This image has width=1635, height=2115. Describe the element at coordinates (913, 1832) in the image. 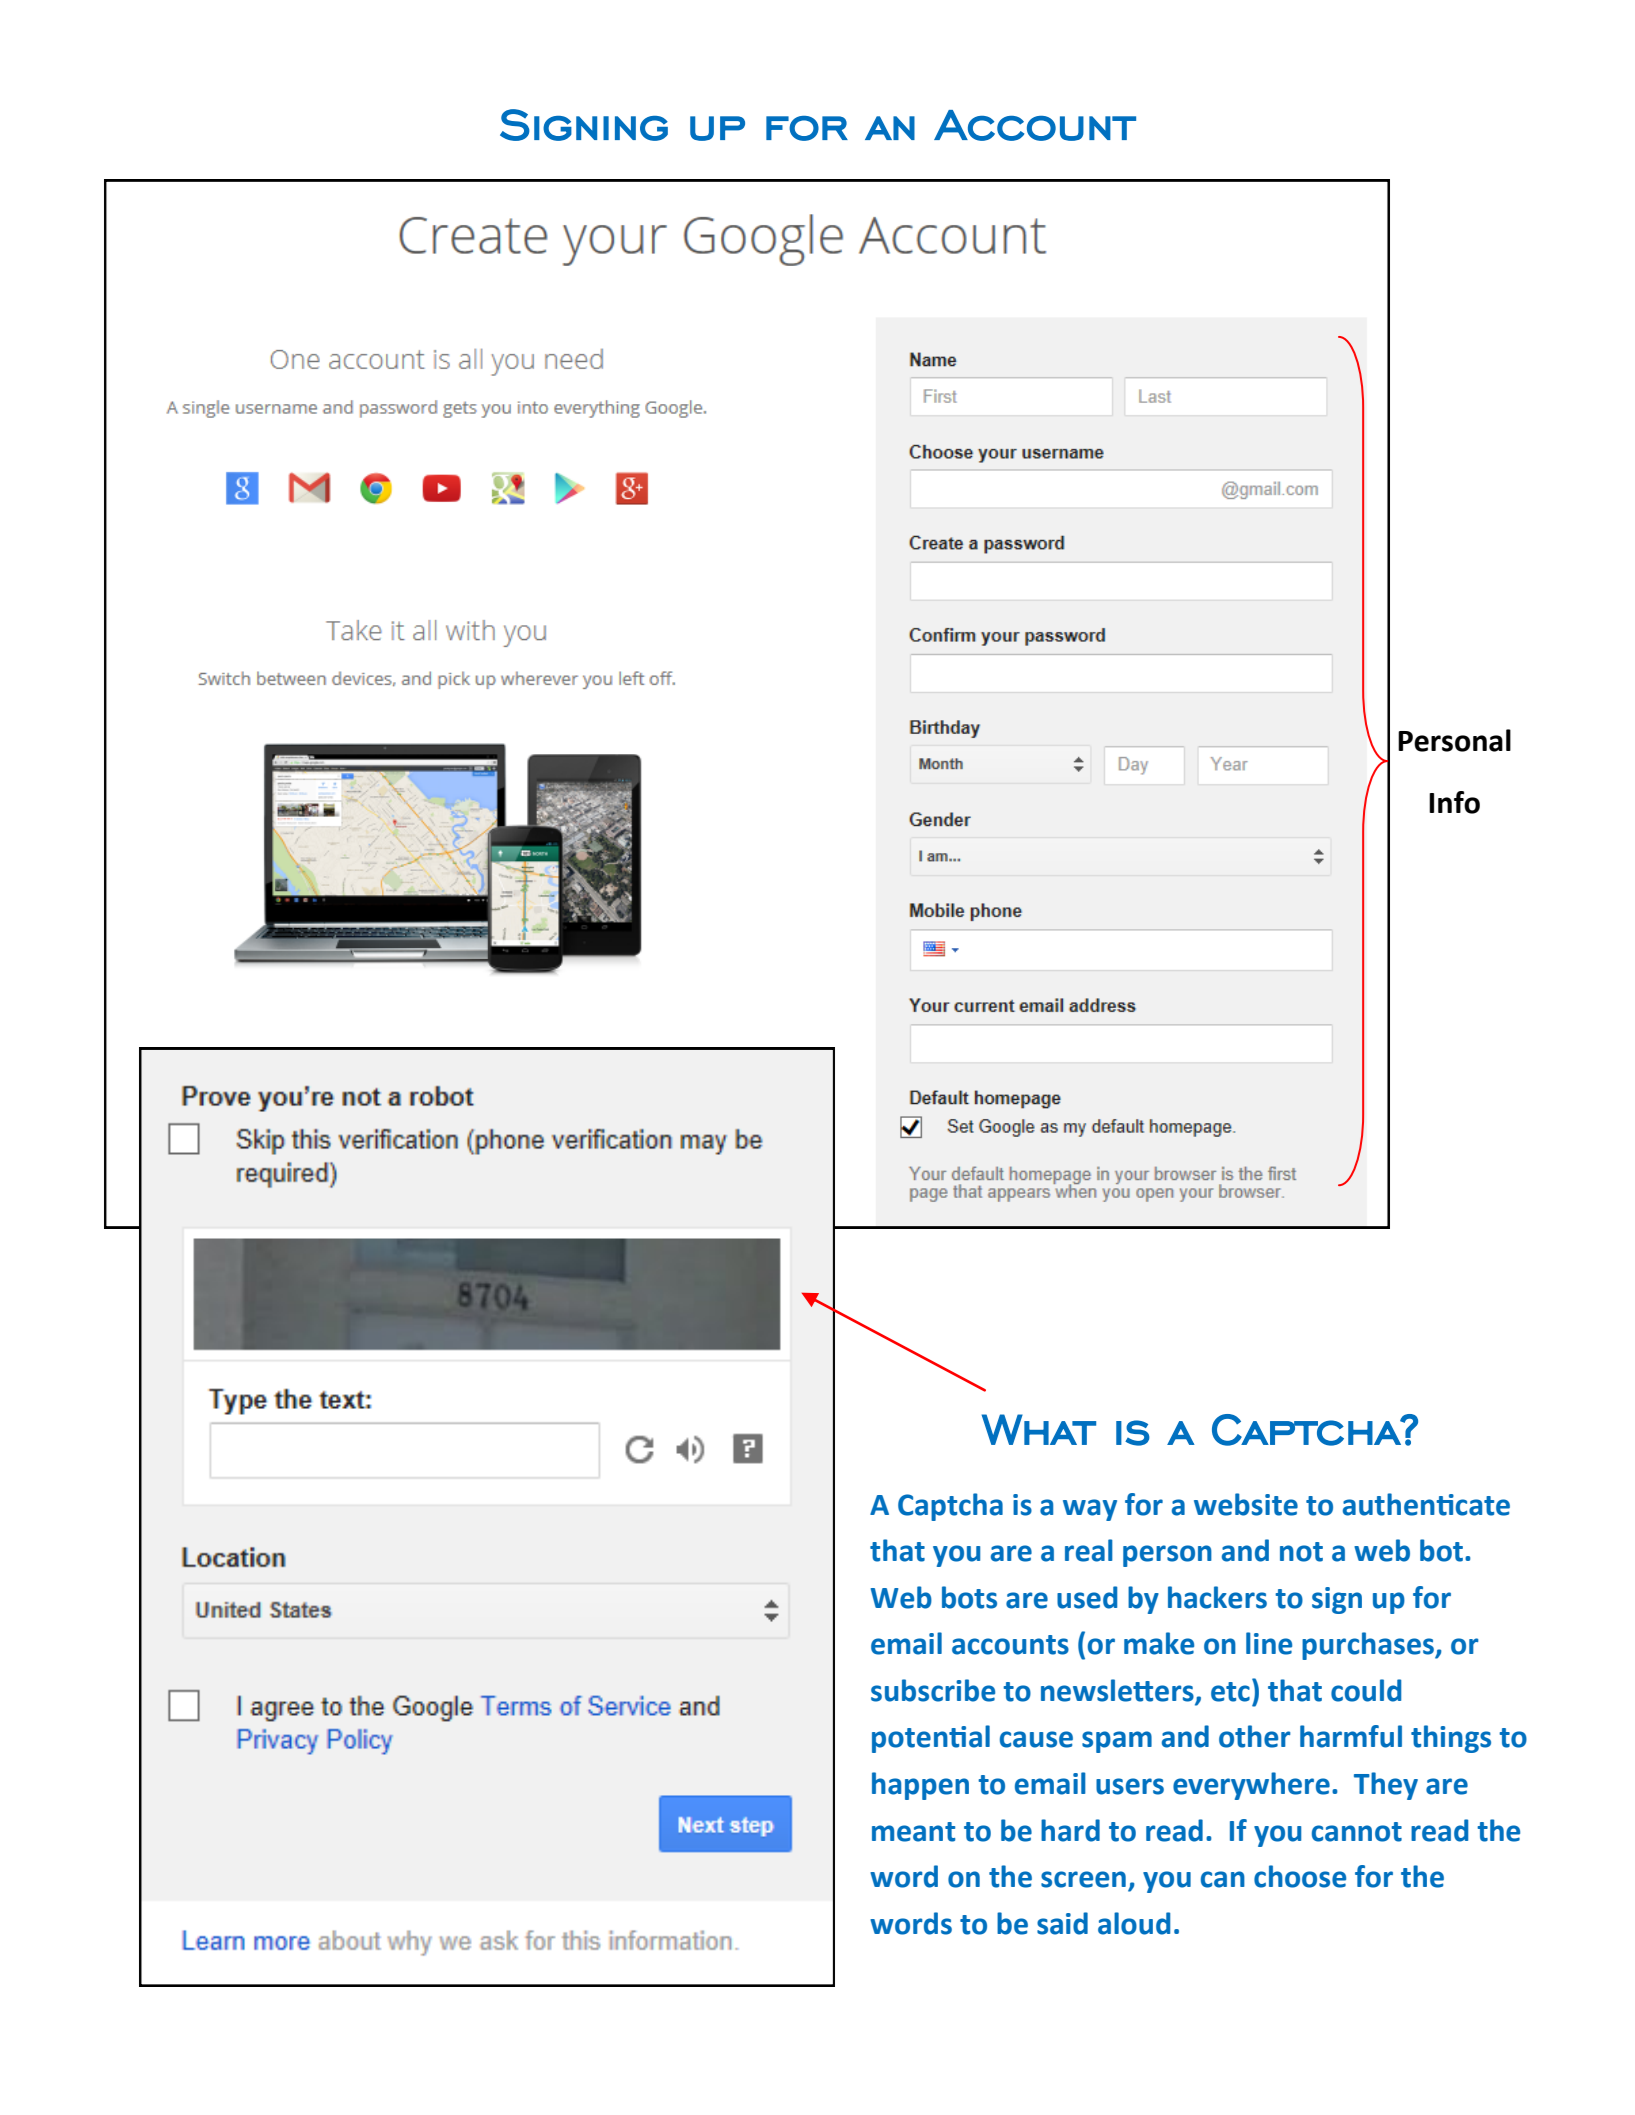

I see `meant` at that location.
